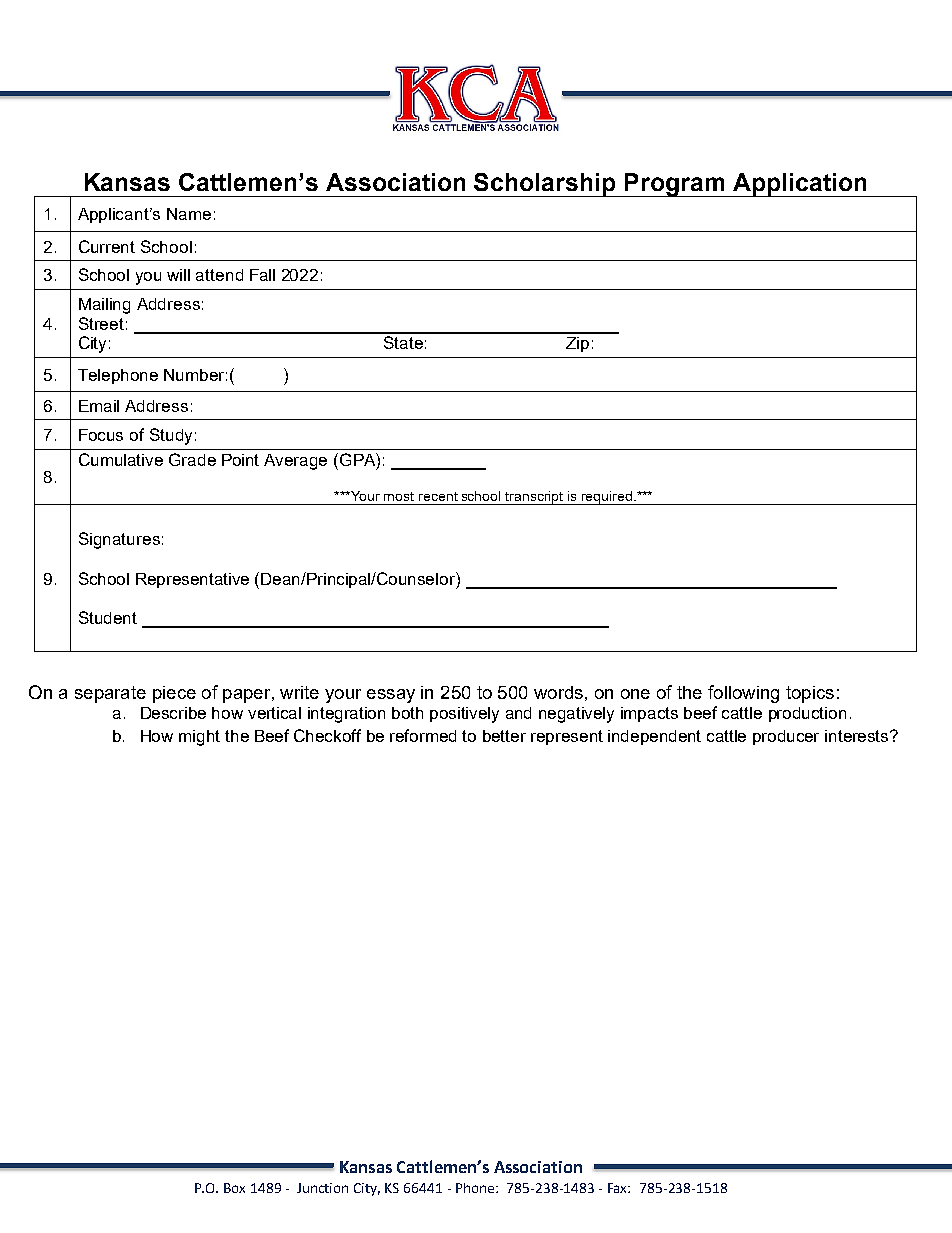 This image has width=952, height=1233. Describe the element at coordinates (786, 737) in the image. I see `producer` at that location.
